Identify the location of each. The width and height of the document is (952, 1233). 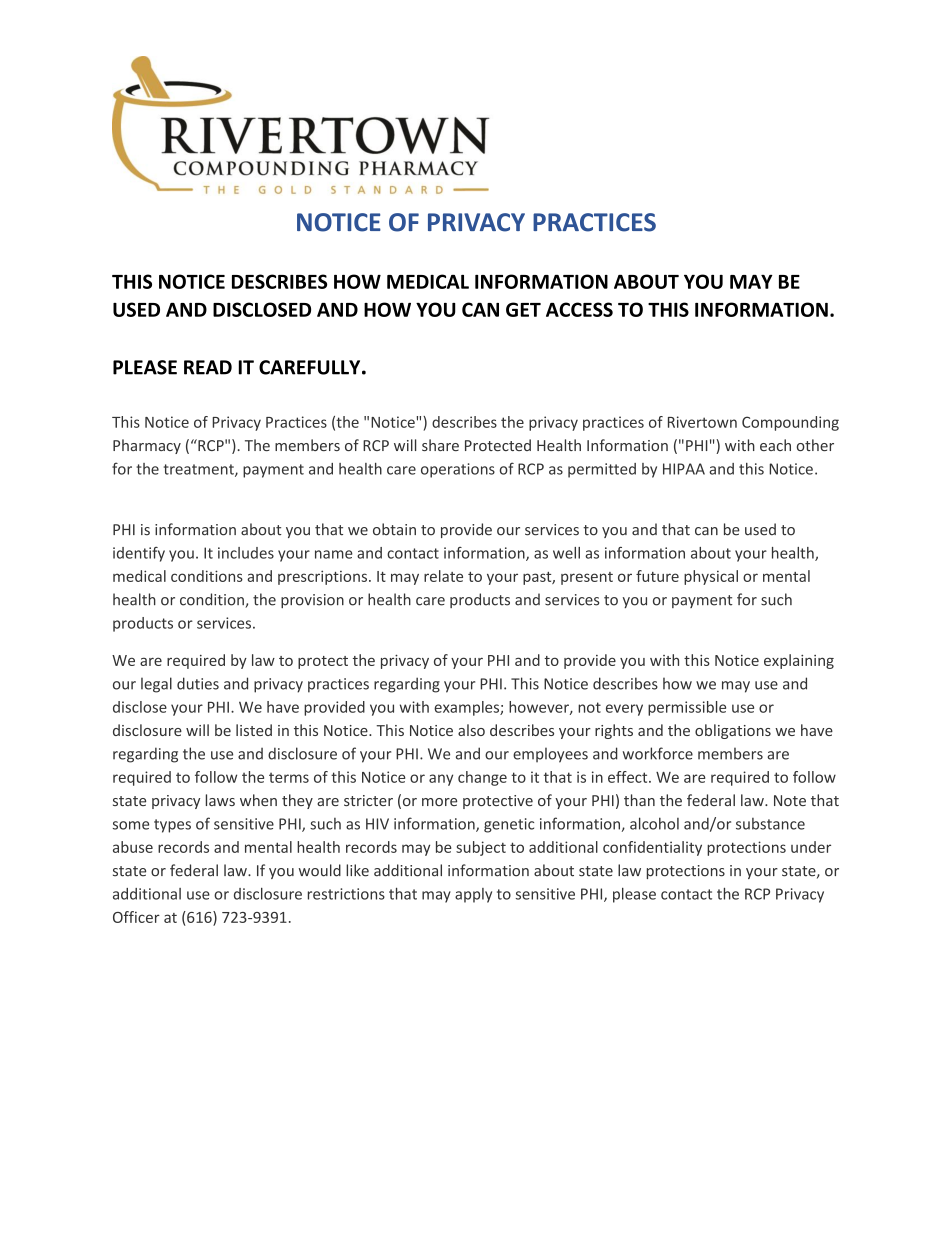
(775, 445).
